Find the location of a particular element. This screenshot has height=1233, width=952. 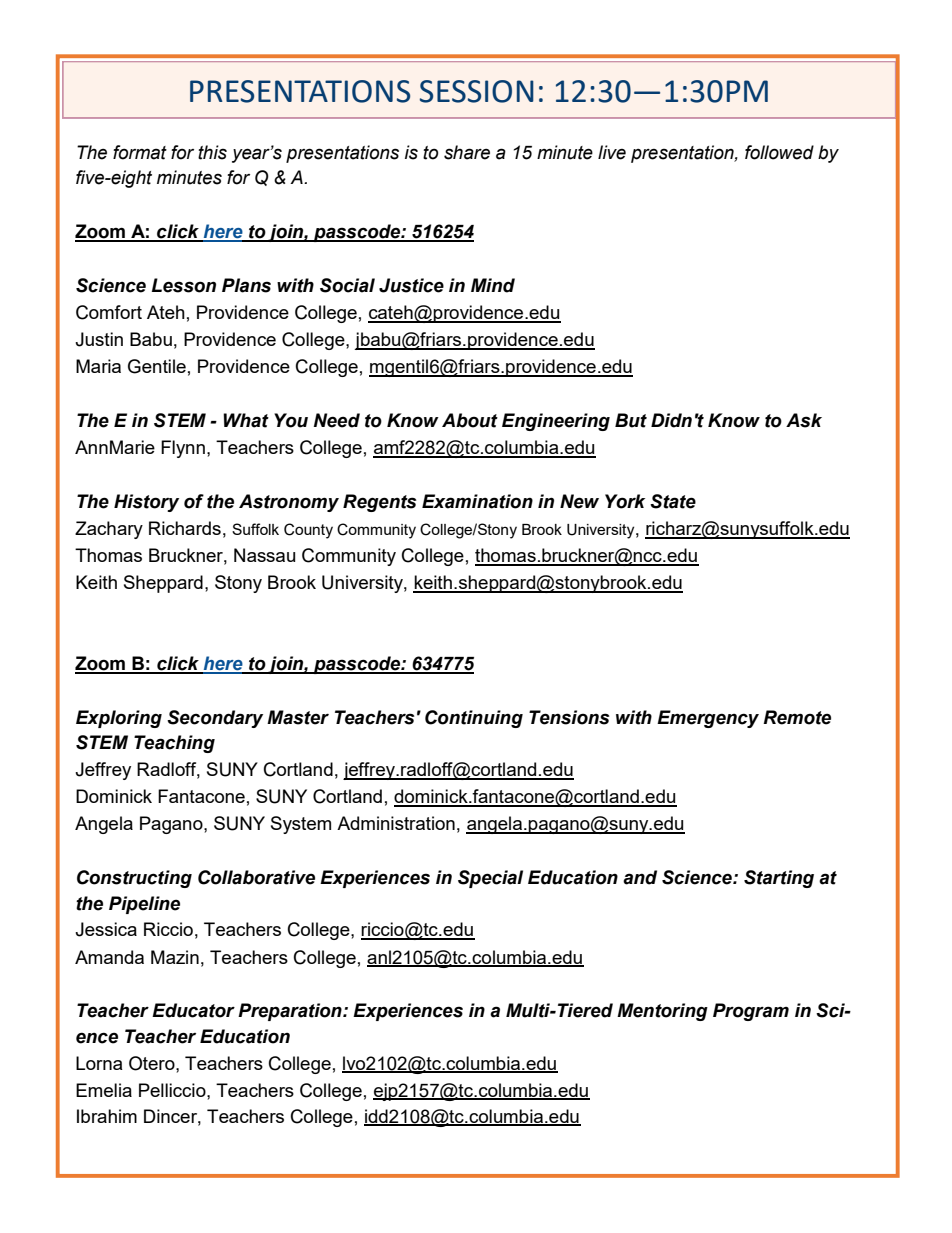

Starting is located at coordinates (779, 879).
